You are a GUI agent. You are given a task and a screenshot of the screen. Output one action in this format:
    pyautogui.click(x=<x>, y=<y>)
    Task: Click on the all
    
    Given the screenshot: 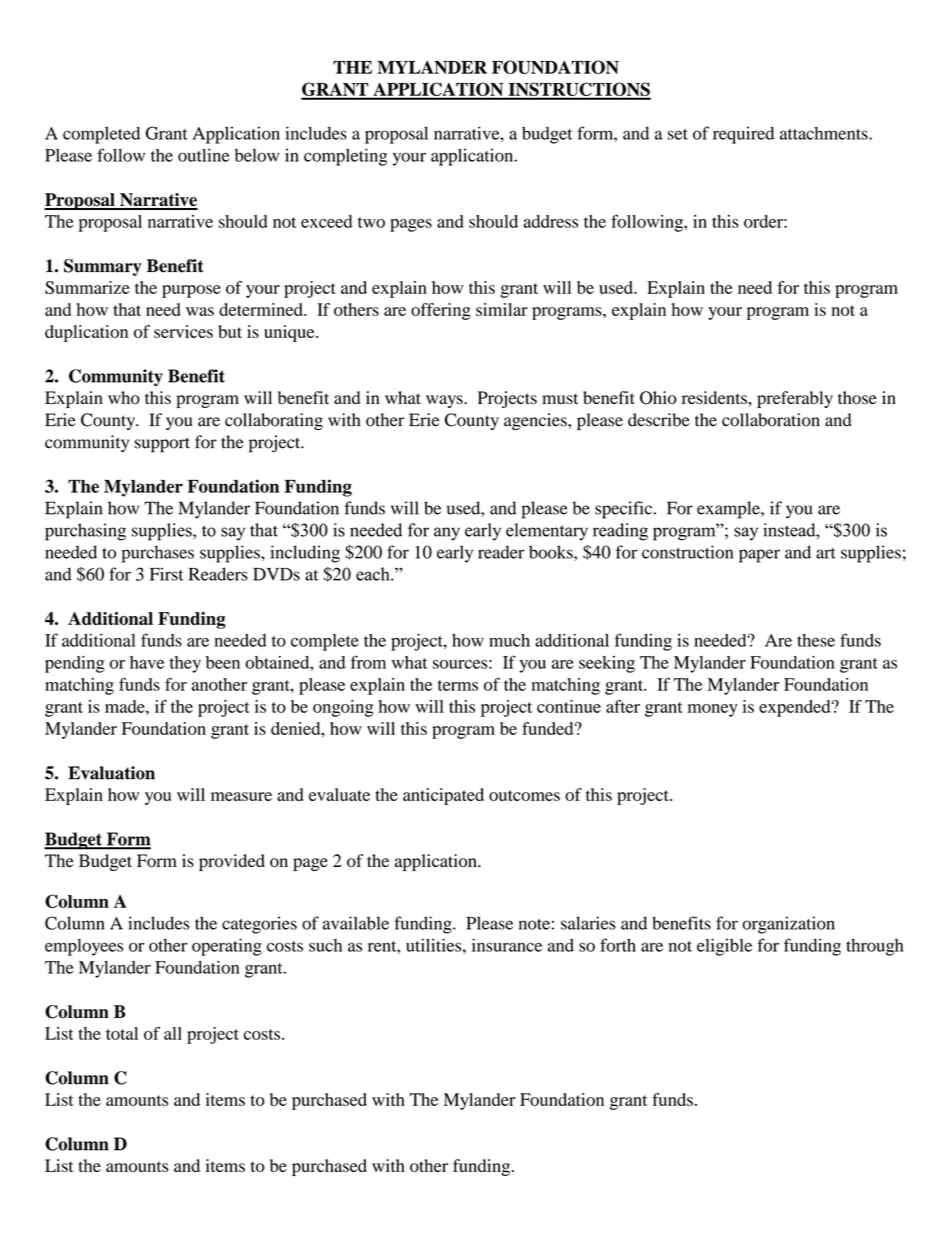 What is the action you would take?
    pyautogui.click(x=173, y=1033)
